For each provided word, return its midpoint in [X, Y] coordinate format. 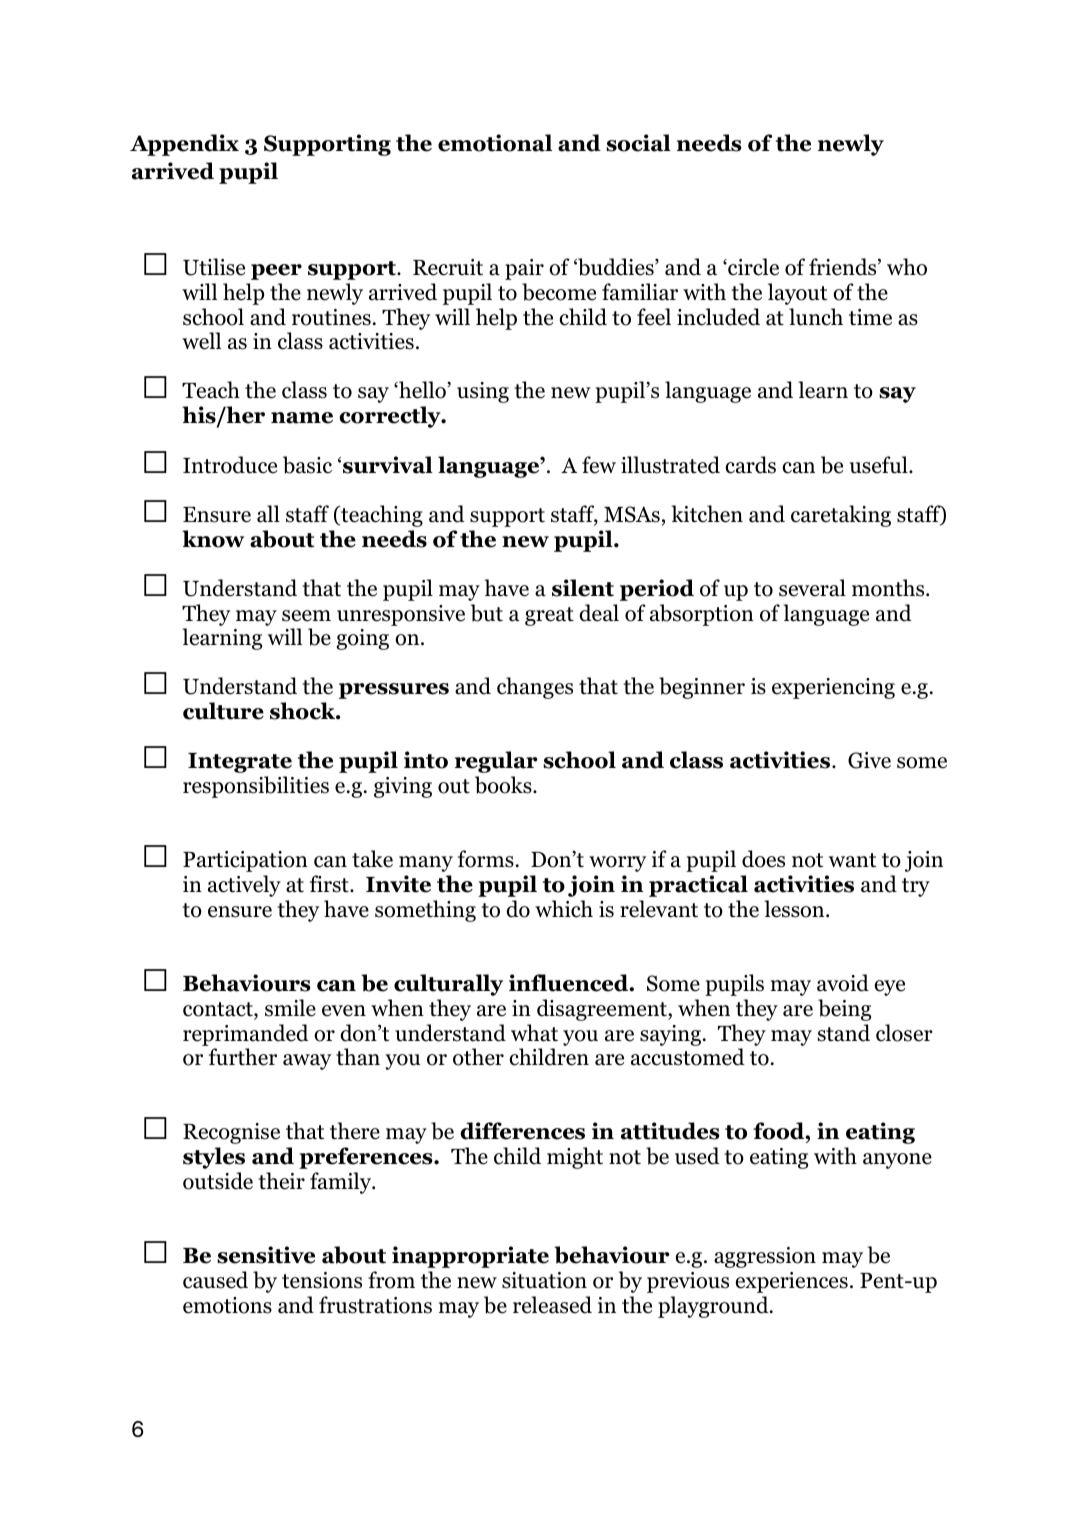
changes [535, 688]
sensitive [266, 1255]
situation [544, 1280]
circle [752, 267]
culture [223, 711]
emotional [495, 143]
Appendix [184, 145]
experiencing [833, 688]
